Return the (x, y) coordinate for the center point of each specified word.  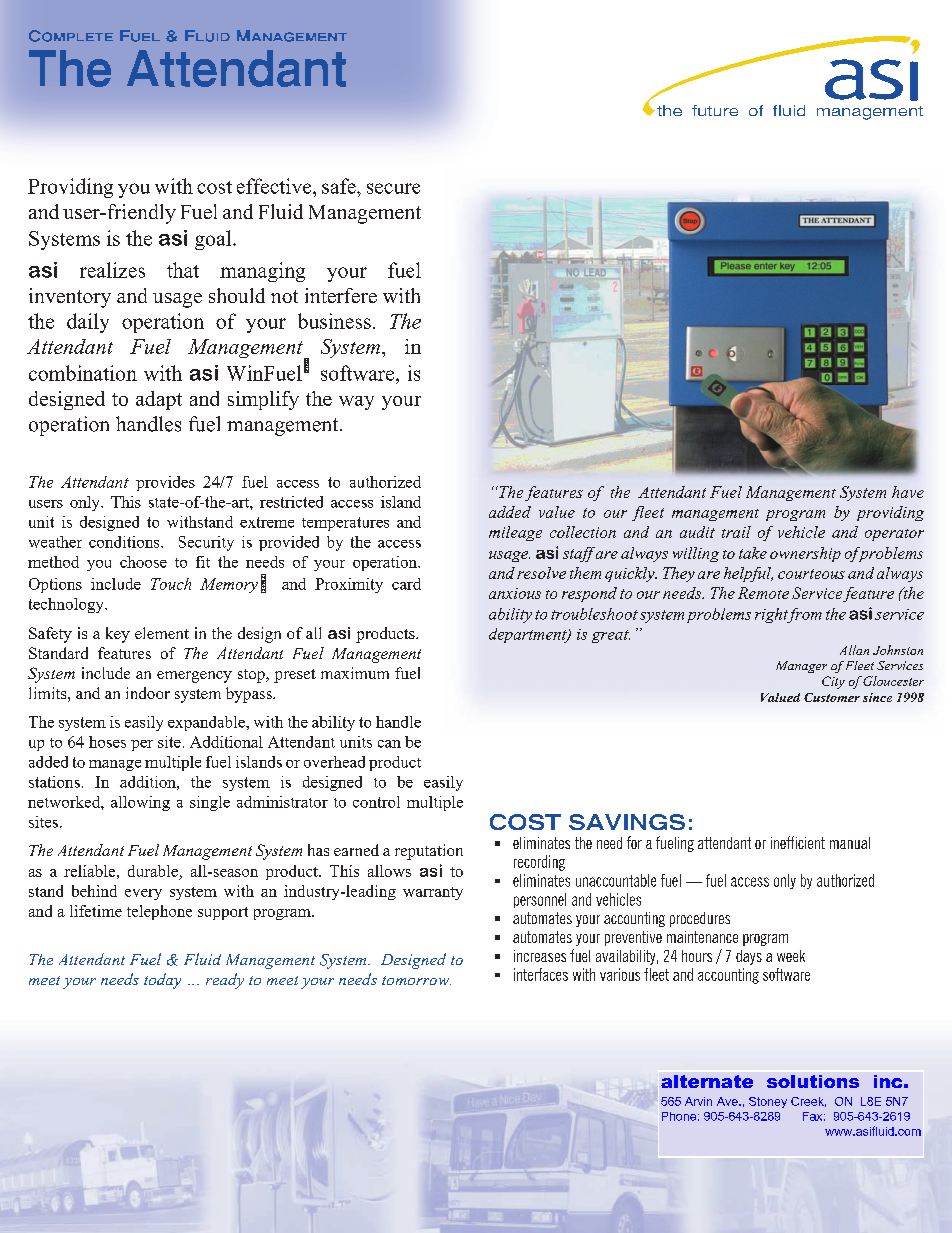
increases (540, 956)
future (715, 110)
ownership (805, 554)
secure (393, 188)
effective (275, 186)
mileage (515, 533)
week (791, 956)
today (162, 981)
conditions (125, 542)
